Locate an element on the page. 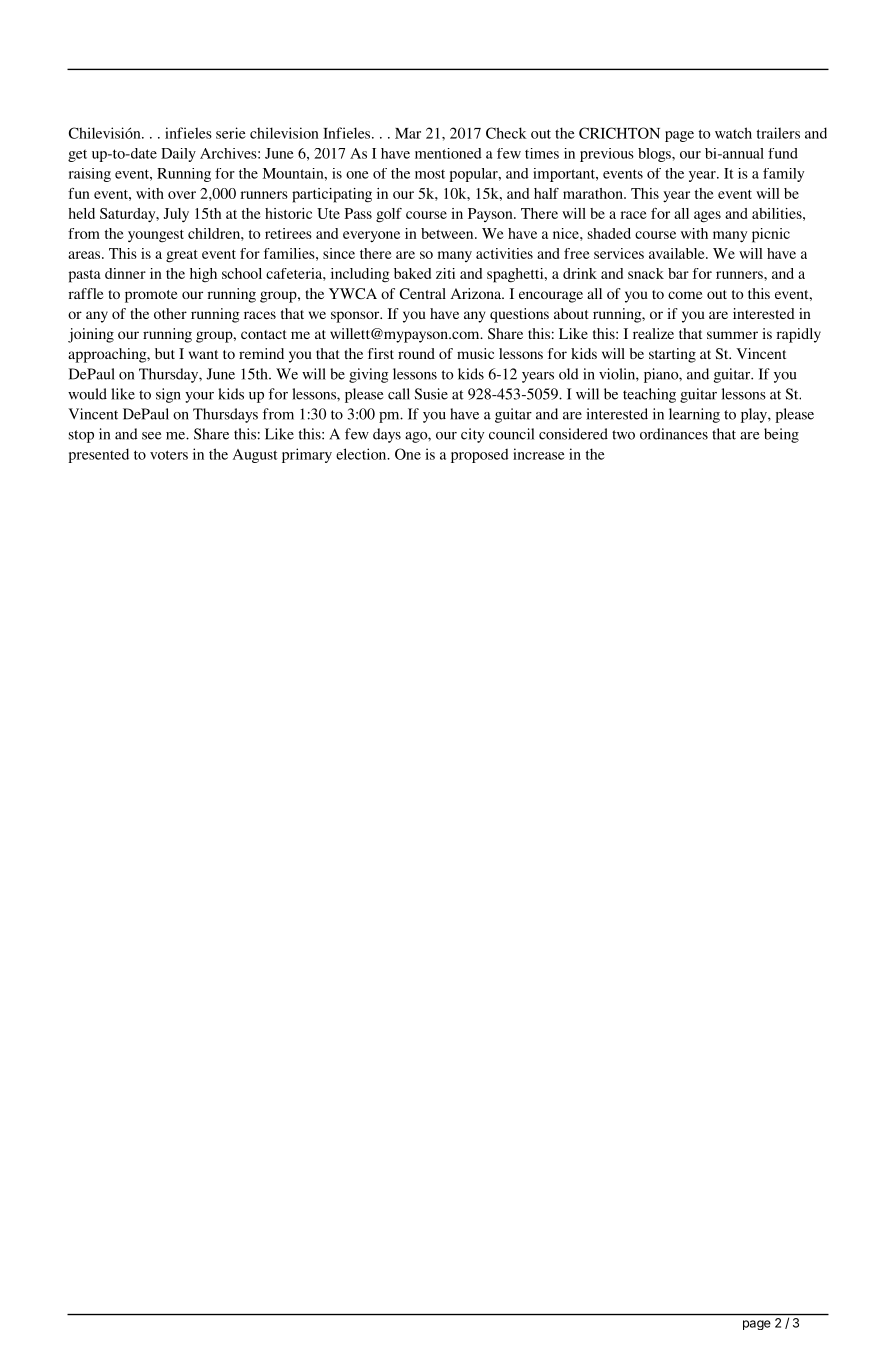 Image resolution: width=896 pixels, height=1360 pixels. voters is located at coordinates (169, 455).
